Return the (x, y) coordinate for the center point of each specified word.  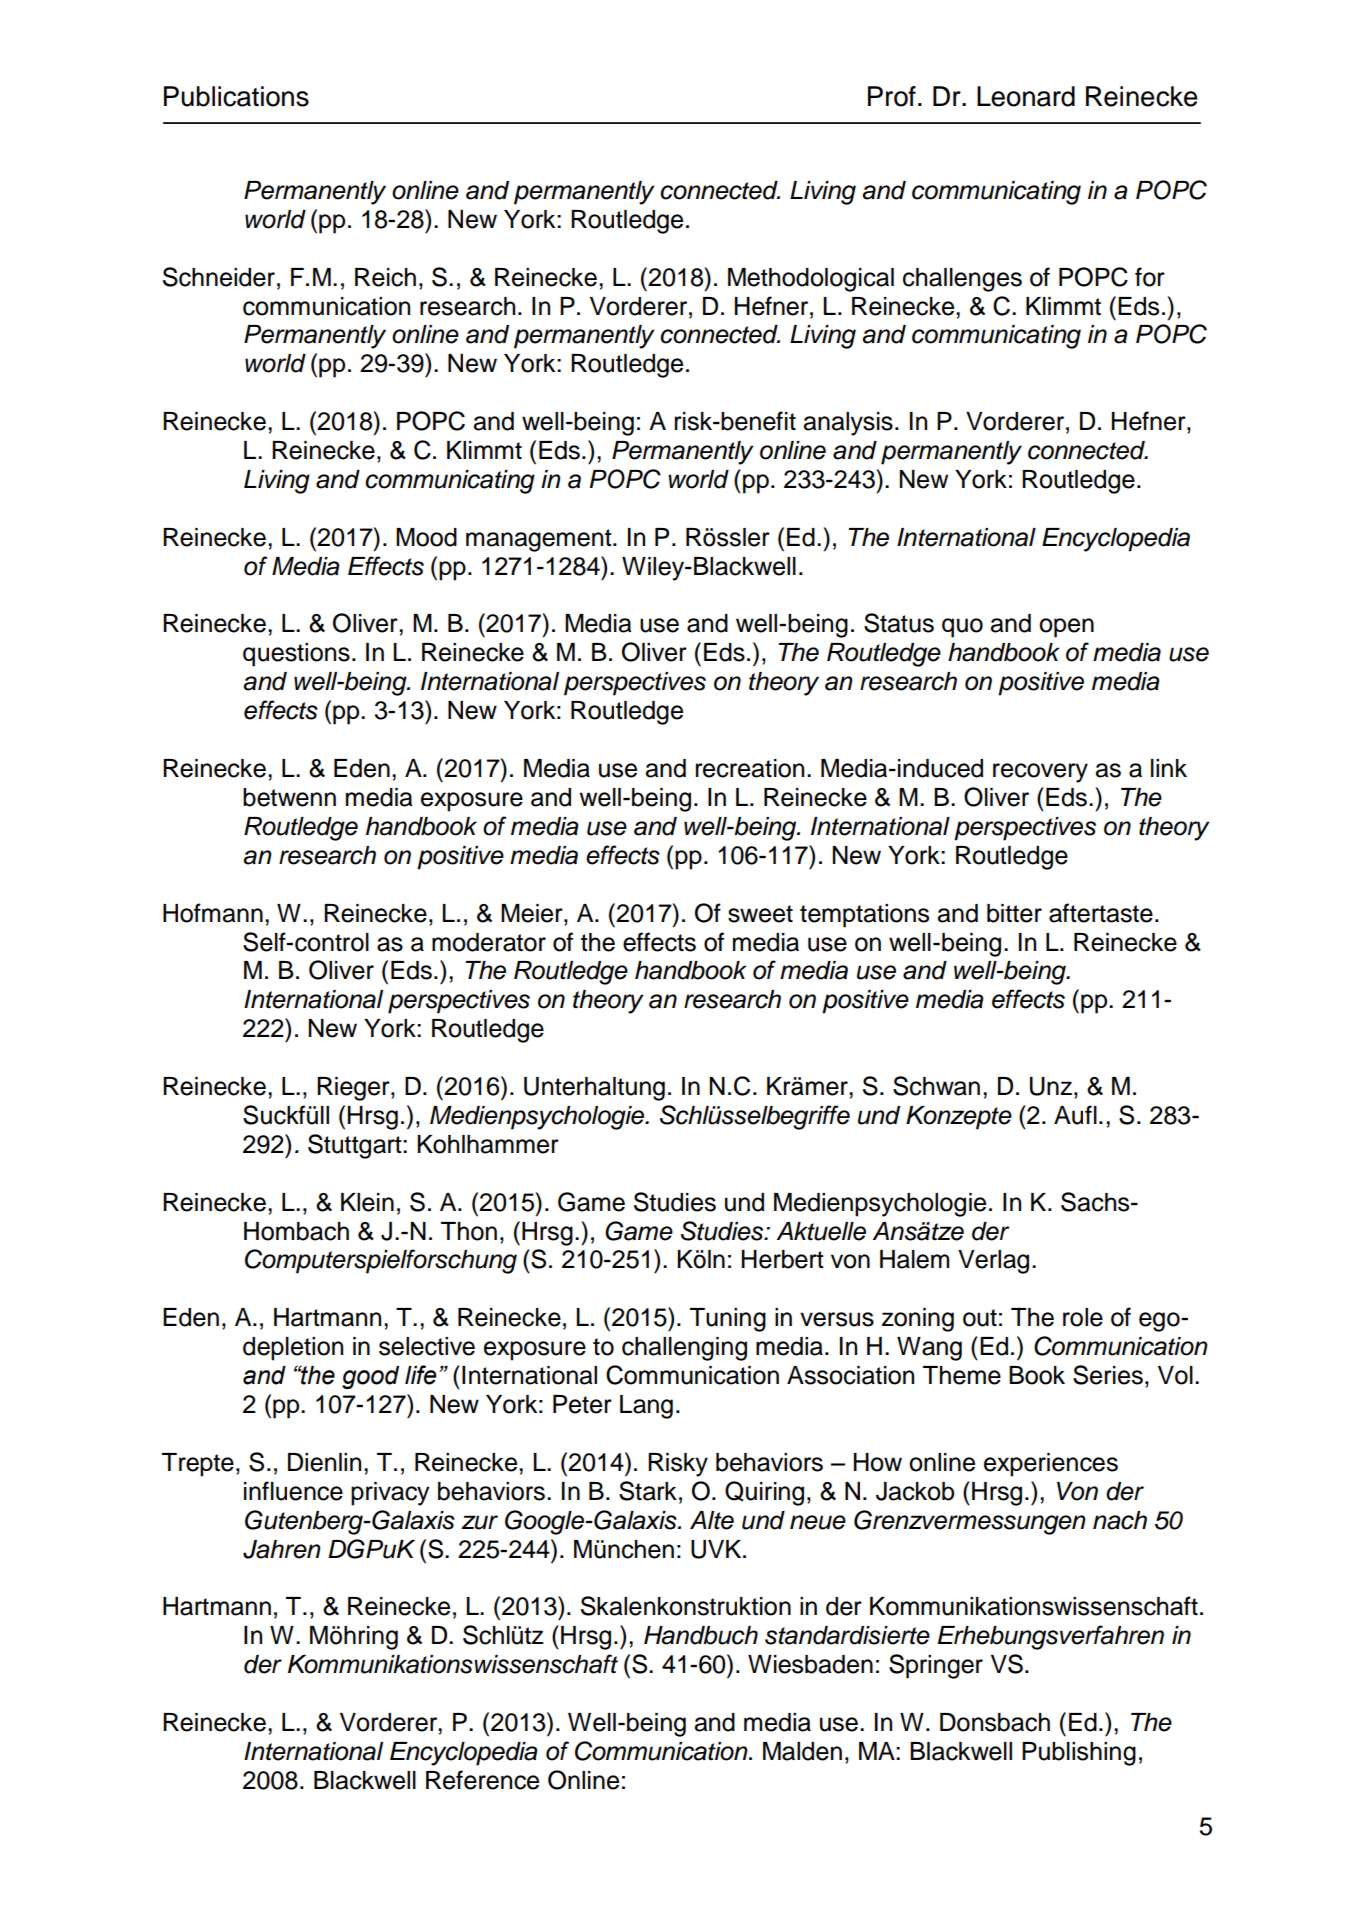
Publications (236, 96)
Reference (482, 1780)
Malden (802, 1751)
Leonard (1026, 96)
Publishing (1079, 1754)
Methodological (811, 280)
